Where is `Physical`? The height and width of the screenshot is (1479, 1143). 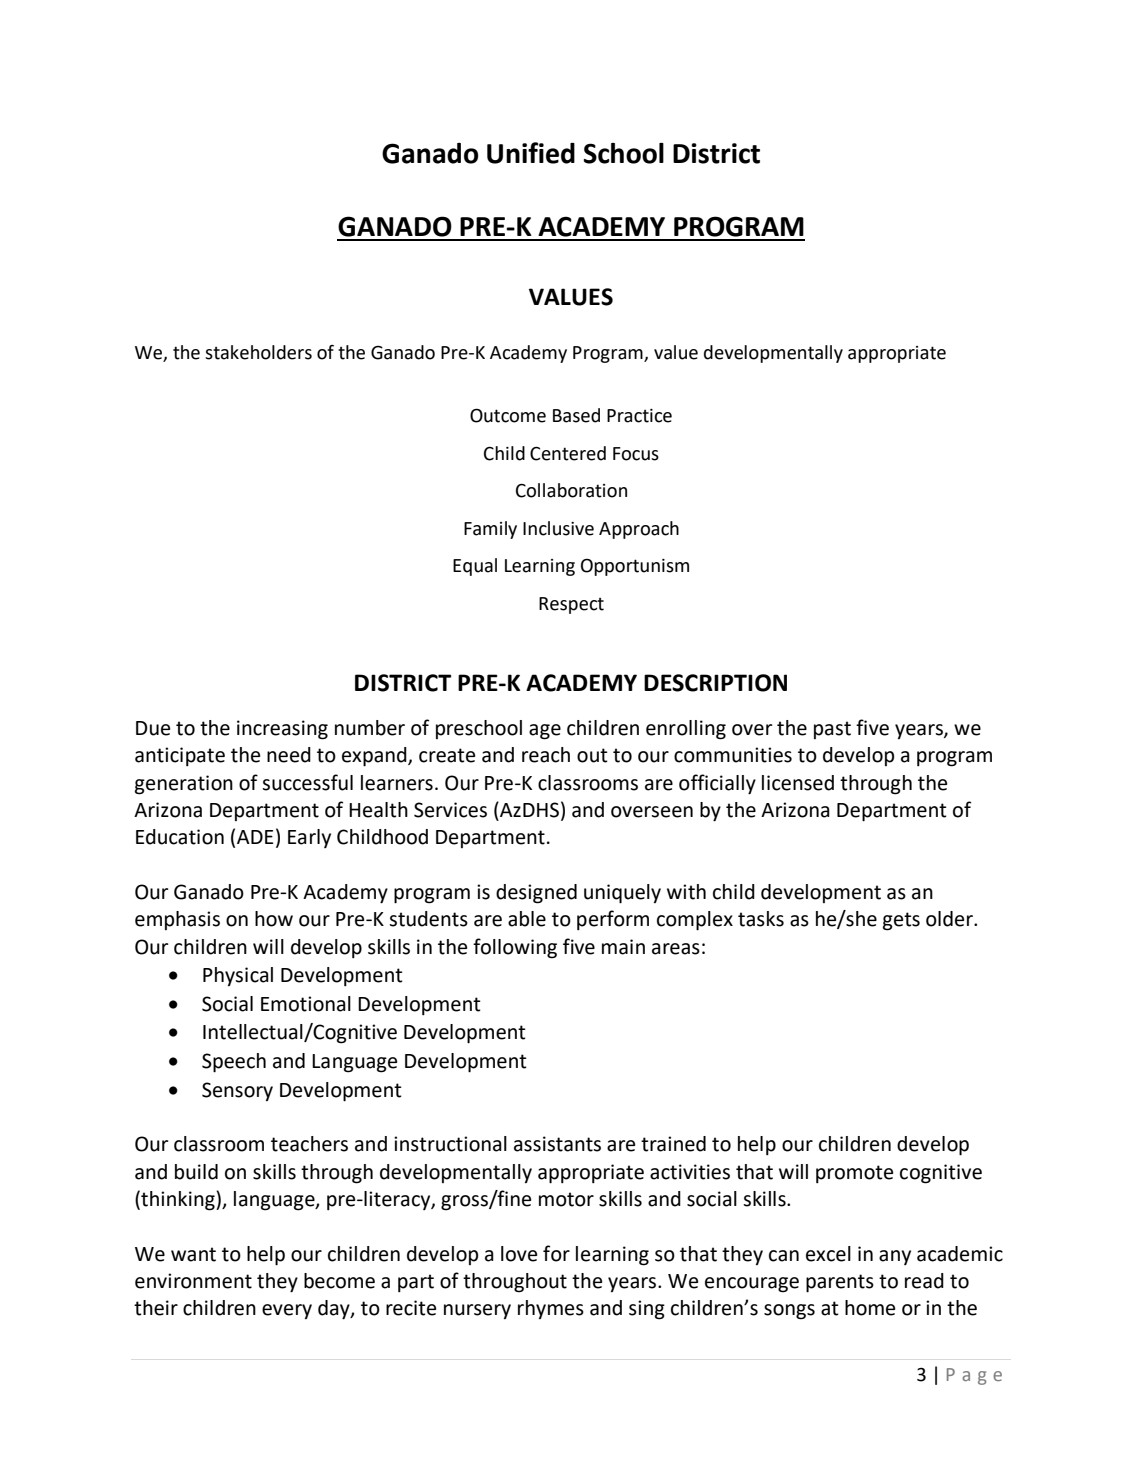
Physical is located at coordinates (238, 976).
